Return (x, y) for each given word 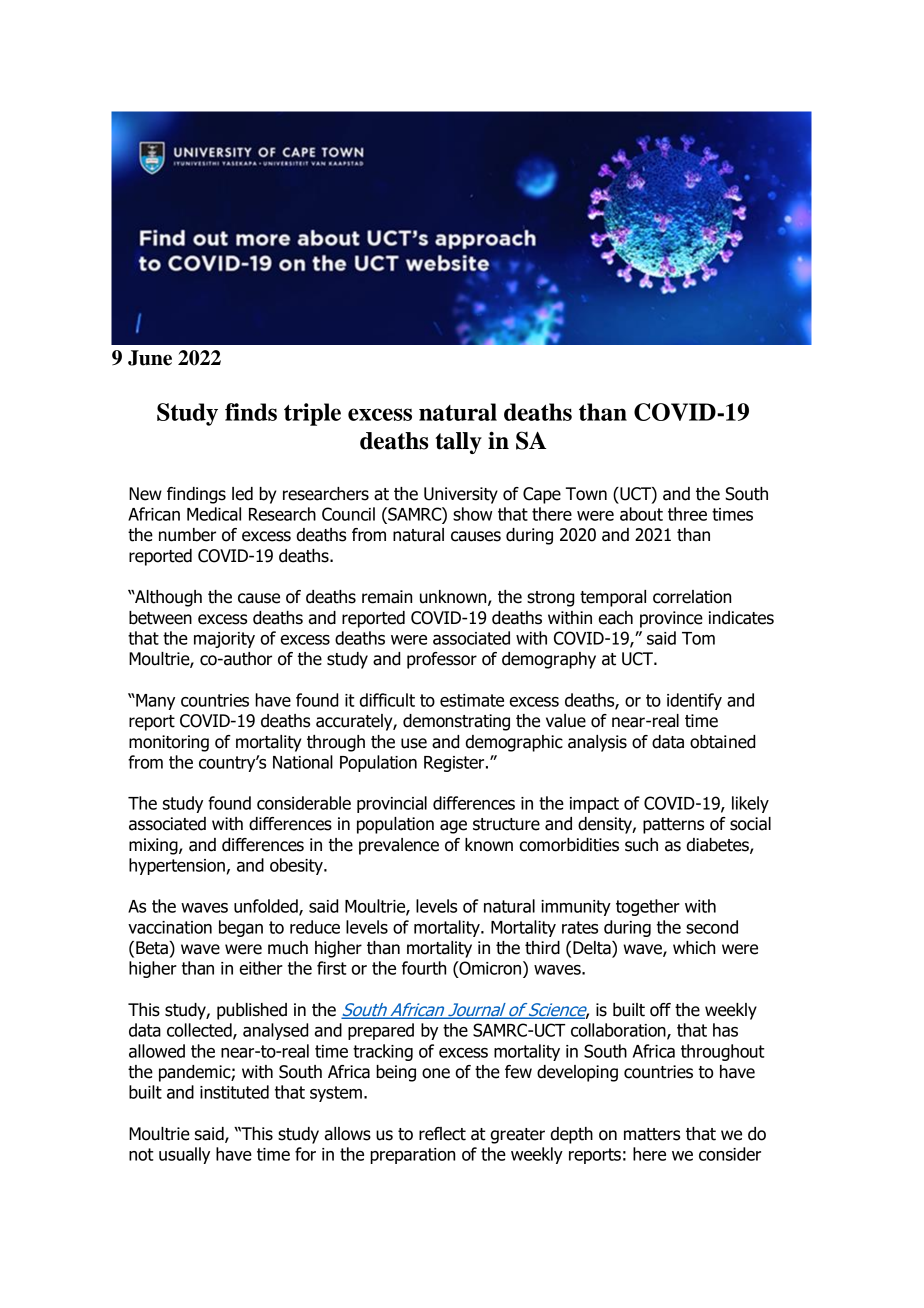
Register (455, 764)
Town (586, 494)
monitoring (169, 743)
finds (251, 412)
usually (184, 1155)
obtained (722, 742)
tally (458, 443)
